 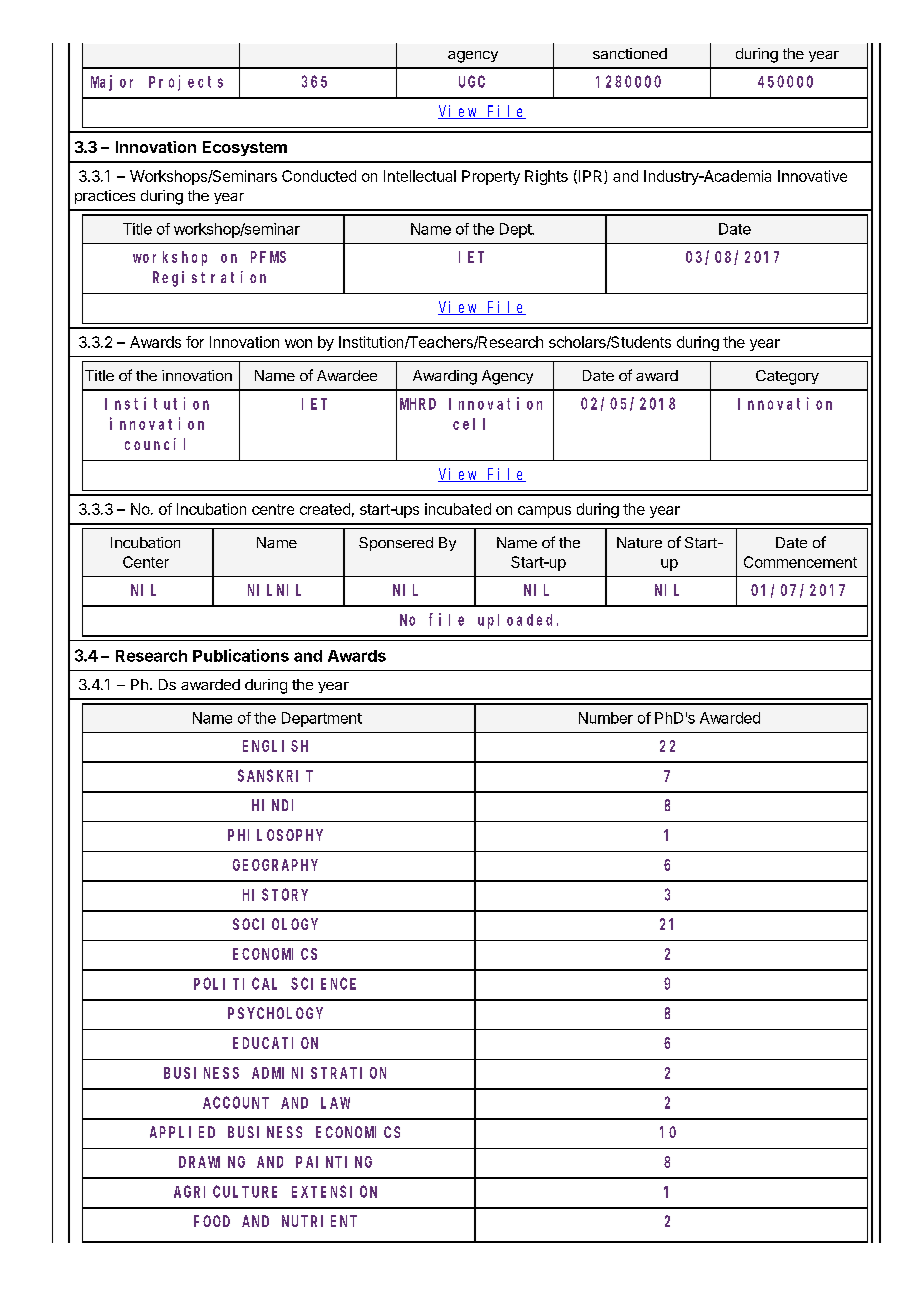 What do you see at coordinates (800, 562) in the document?
I see `Commencement` at bounding box center [800, 562].
